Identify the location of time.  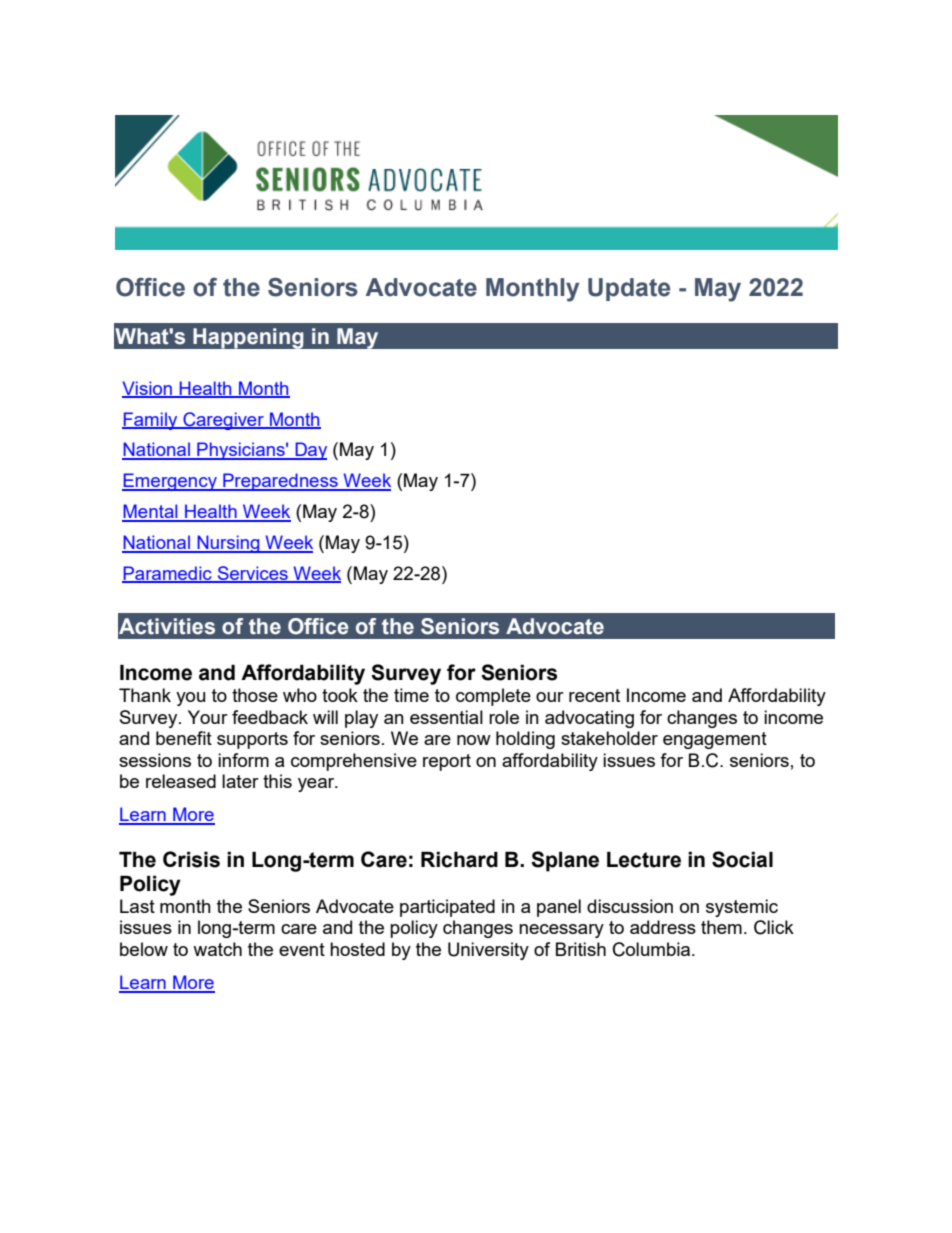
(411, 695).
